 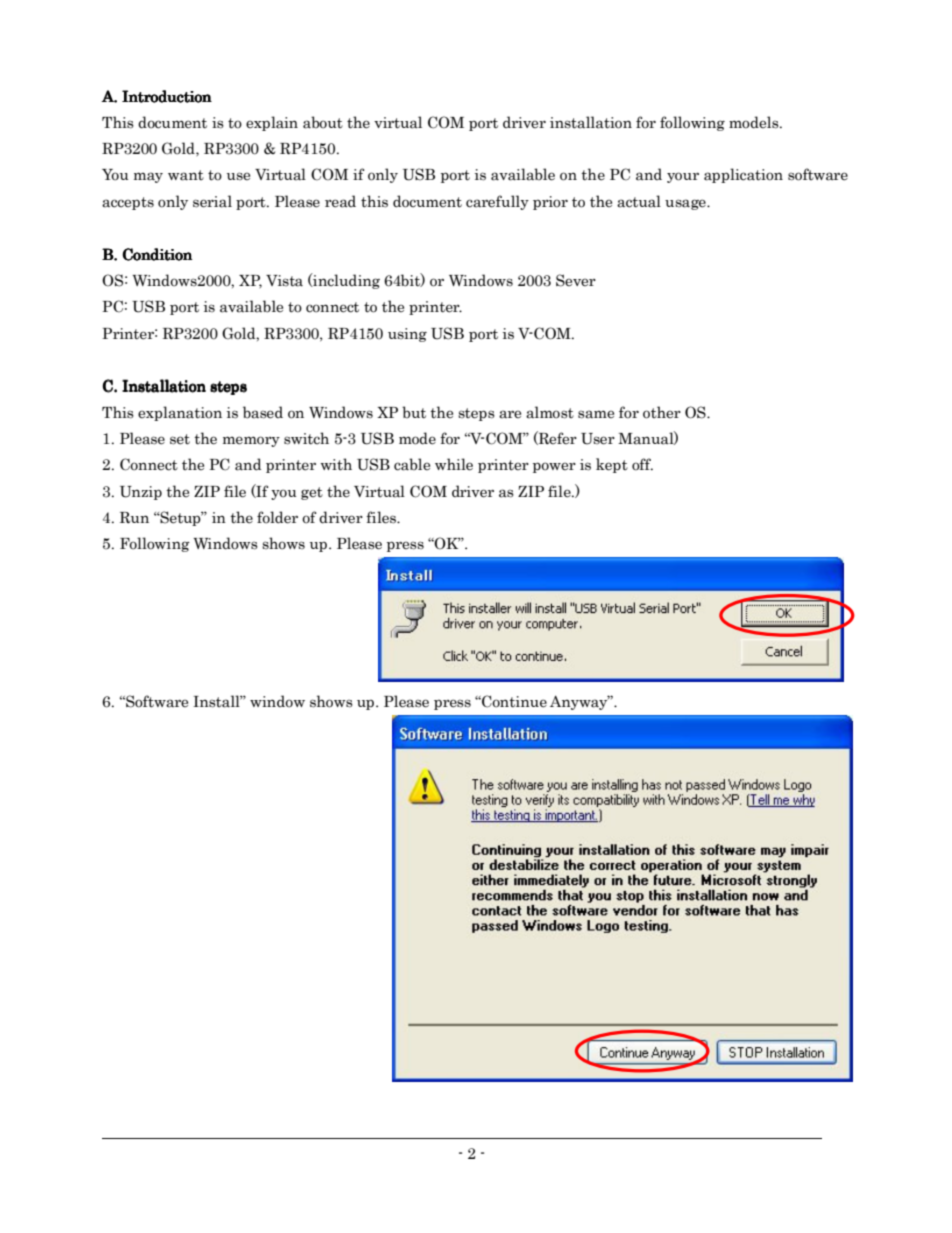 I want to click on Sever, so click(x=576, y=280).
